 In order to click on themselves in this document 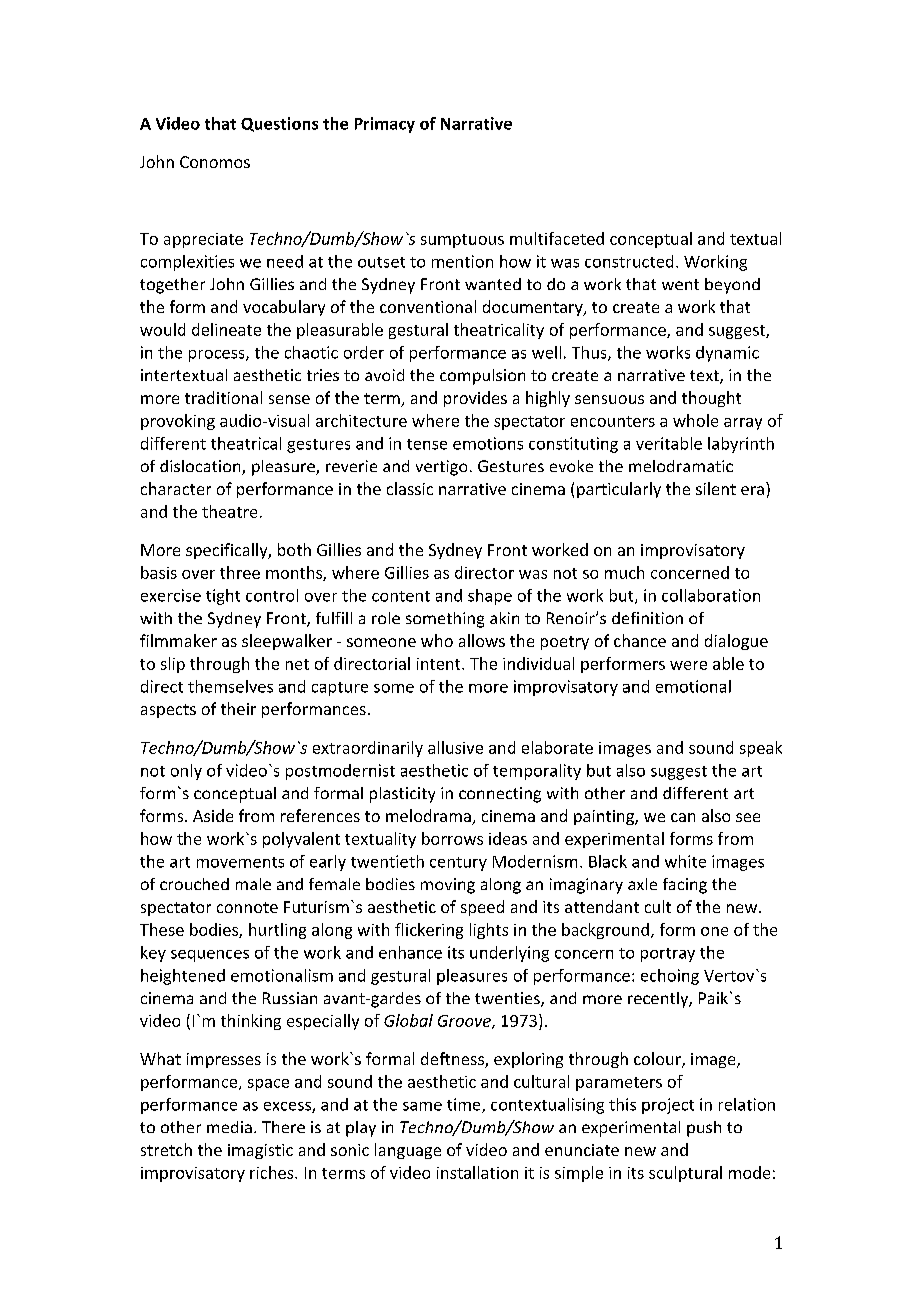, I will do `click(230, 686)`.
